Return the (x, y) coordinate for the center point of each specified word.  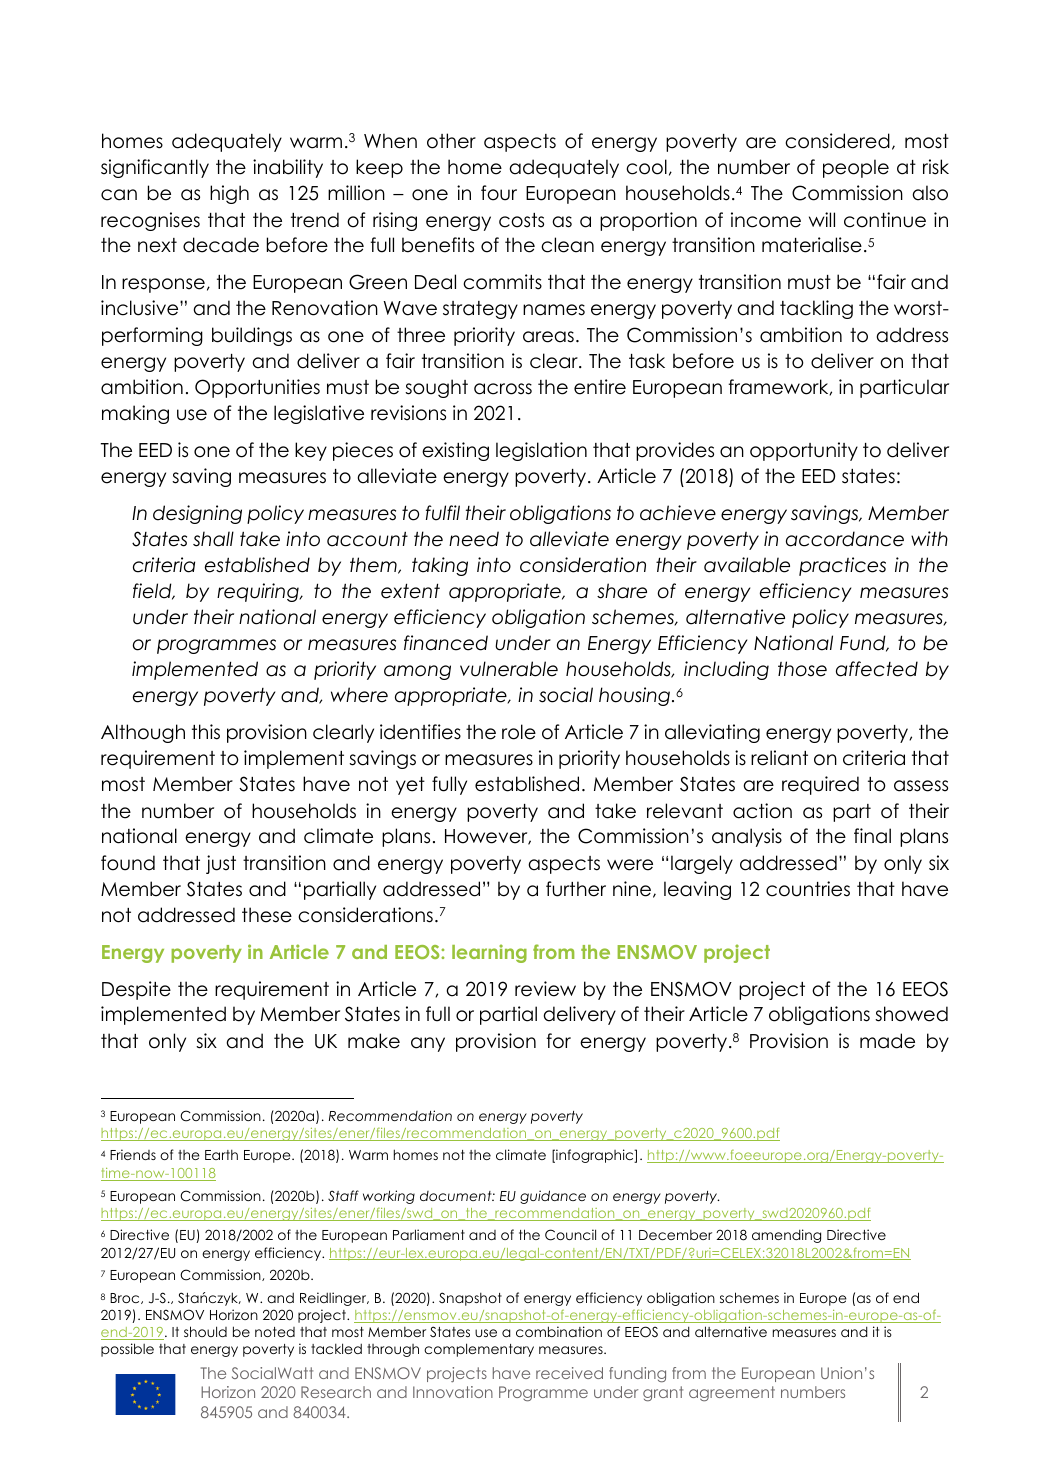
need (474, 539)
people (856, 168)
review (545, 989)
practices (842, 566)
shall (213, 539)
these (267, 915)
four (499, 193)
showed (911, 1014)
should (205, 1331)
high (229, 194)
